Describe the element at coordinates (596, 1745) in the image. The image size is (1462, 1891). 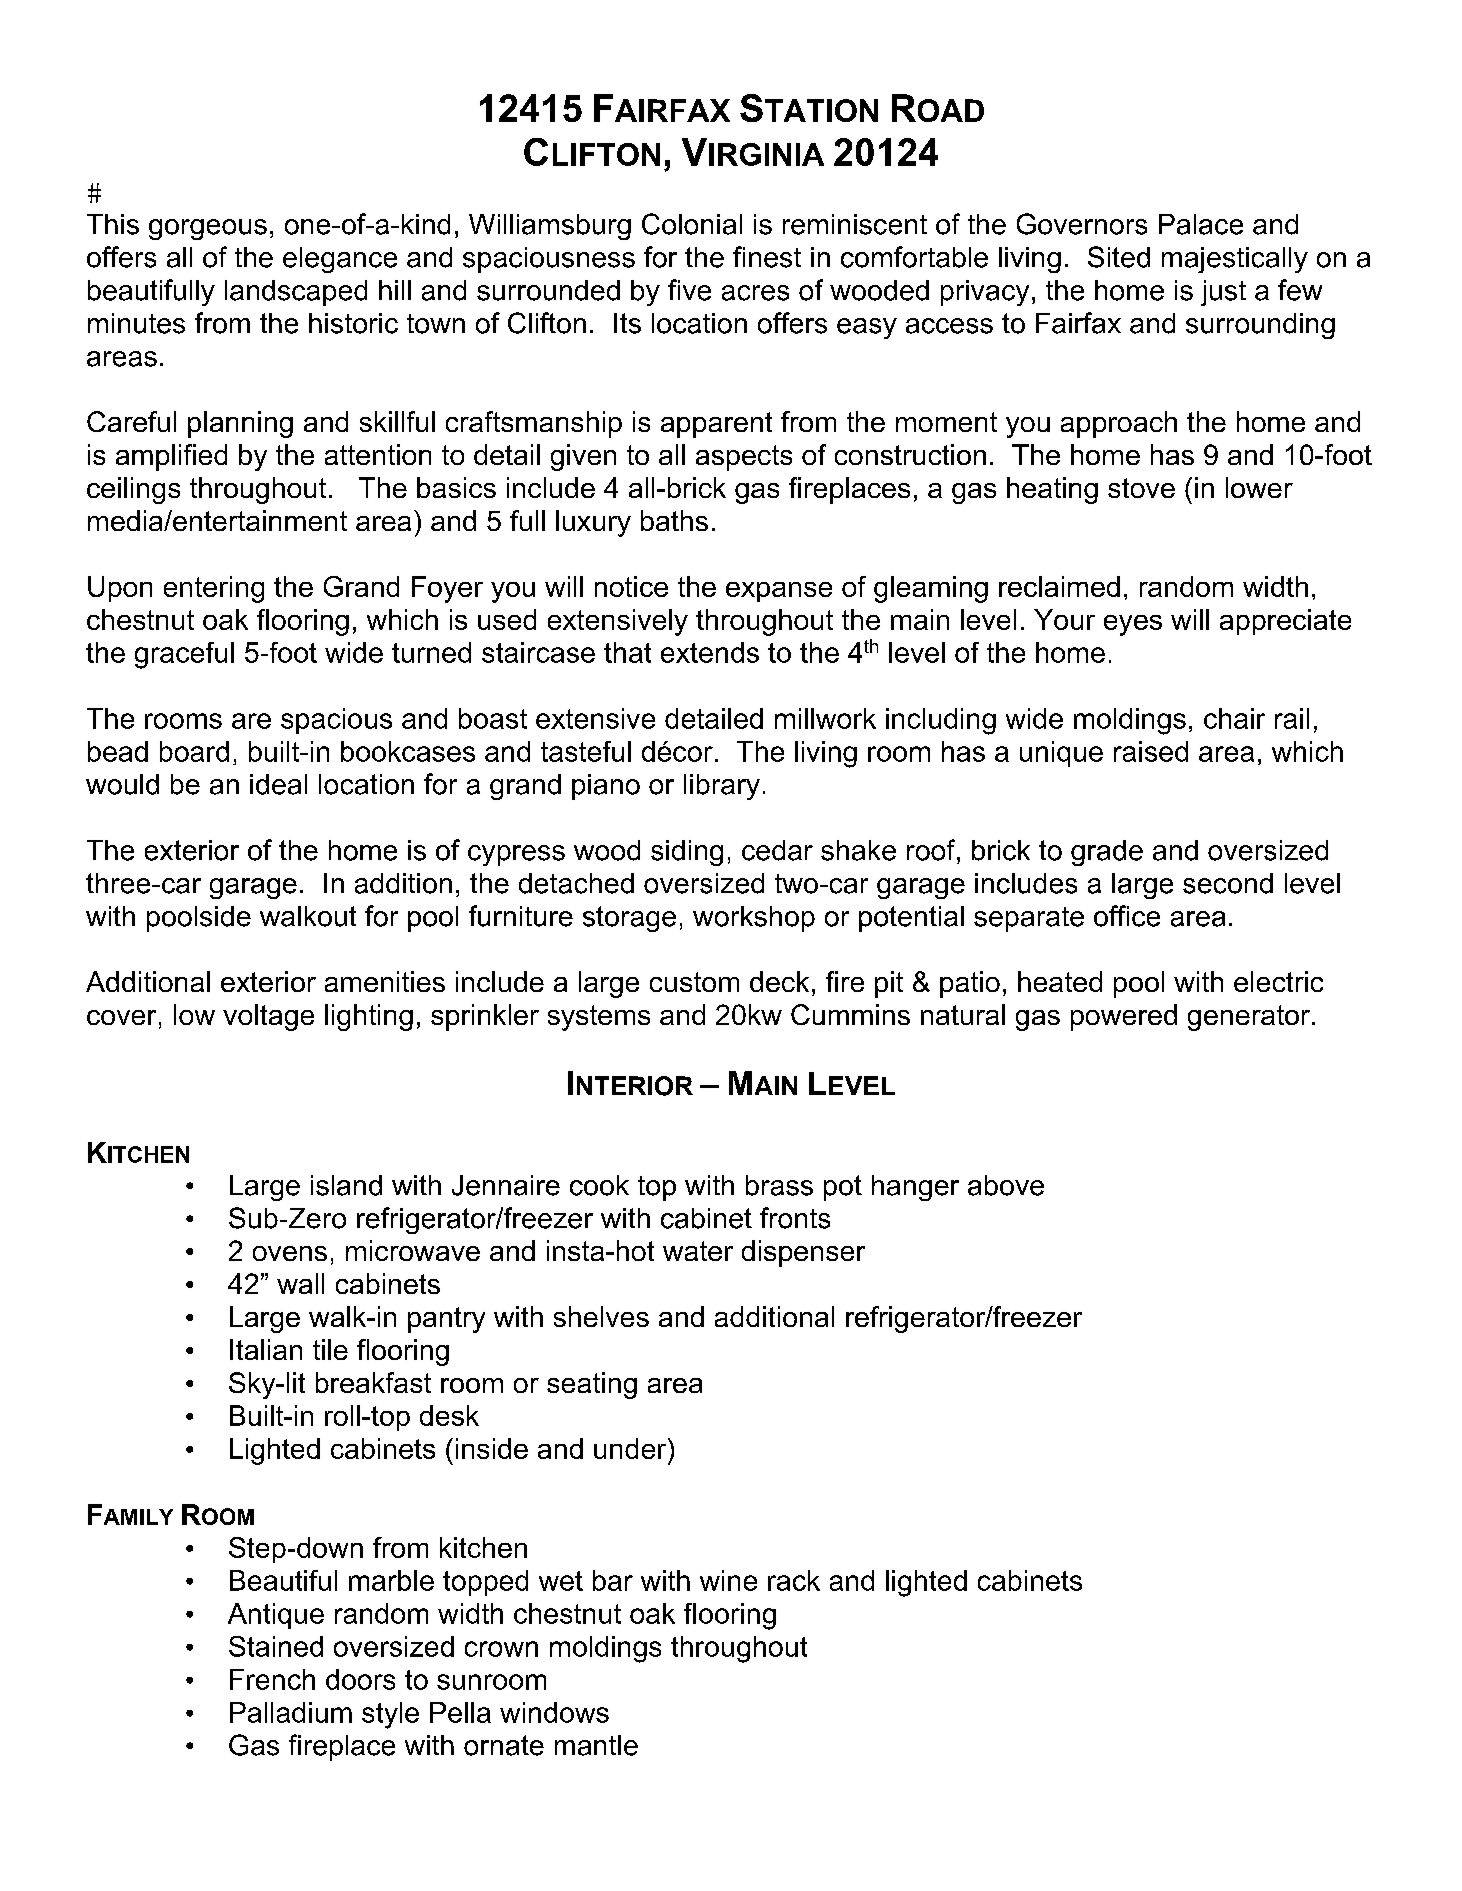
I see `mantle` at that location.
